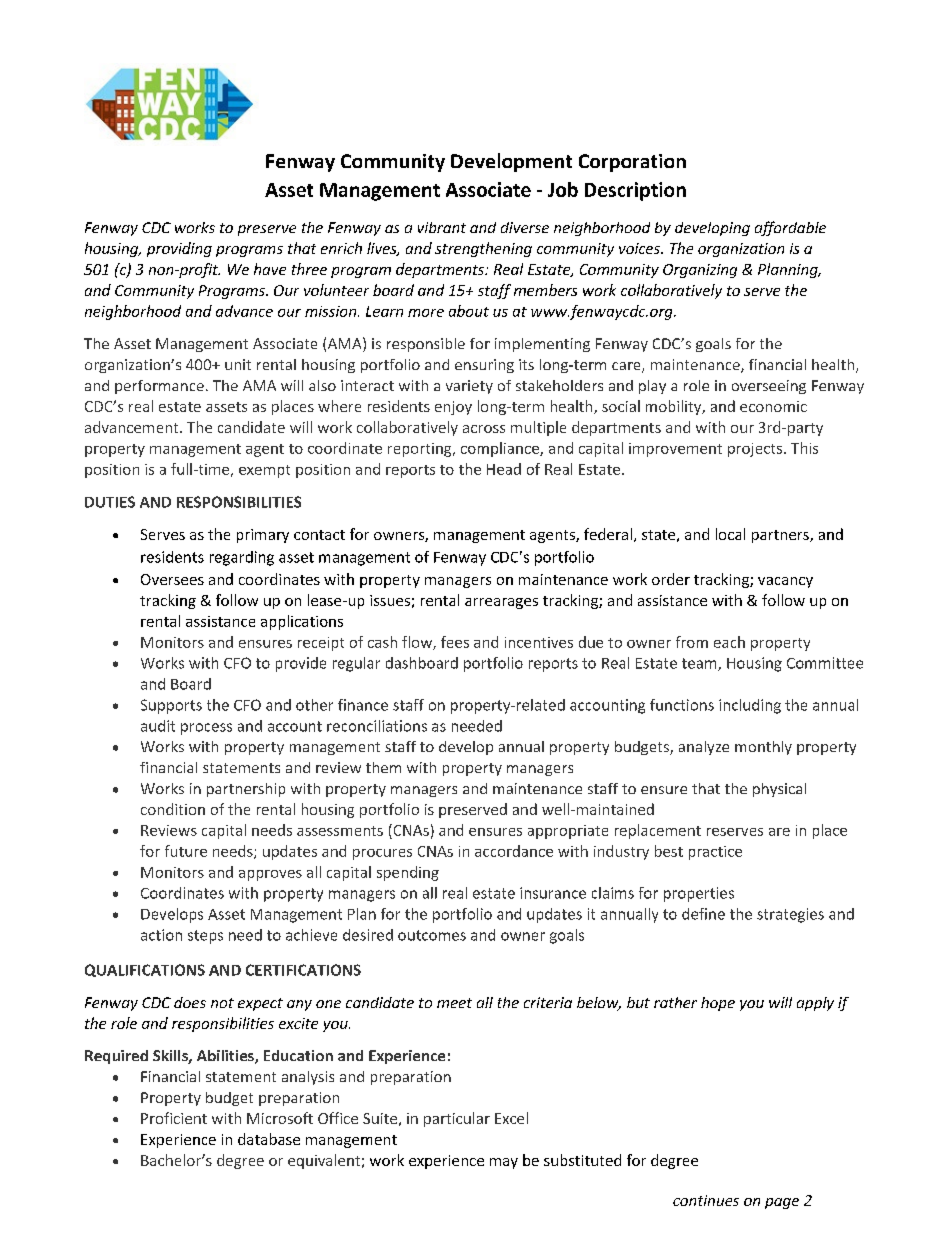 The height and width of the page is (1233, 952). I want to click on affordable, so click(790, 228).
